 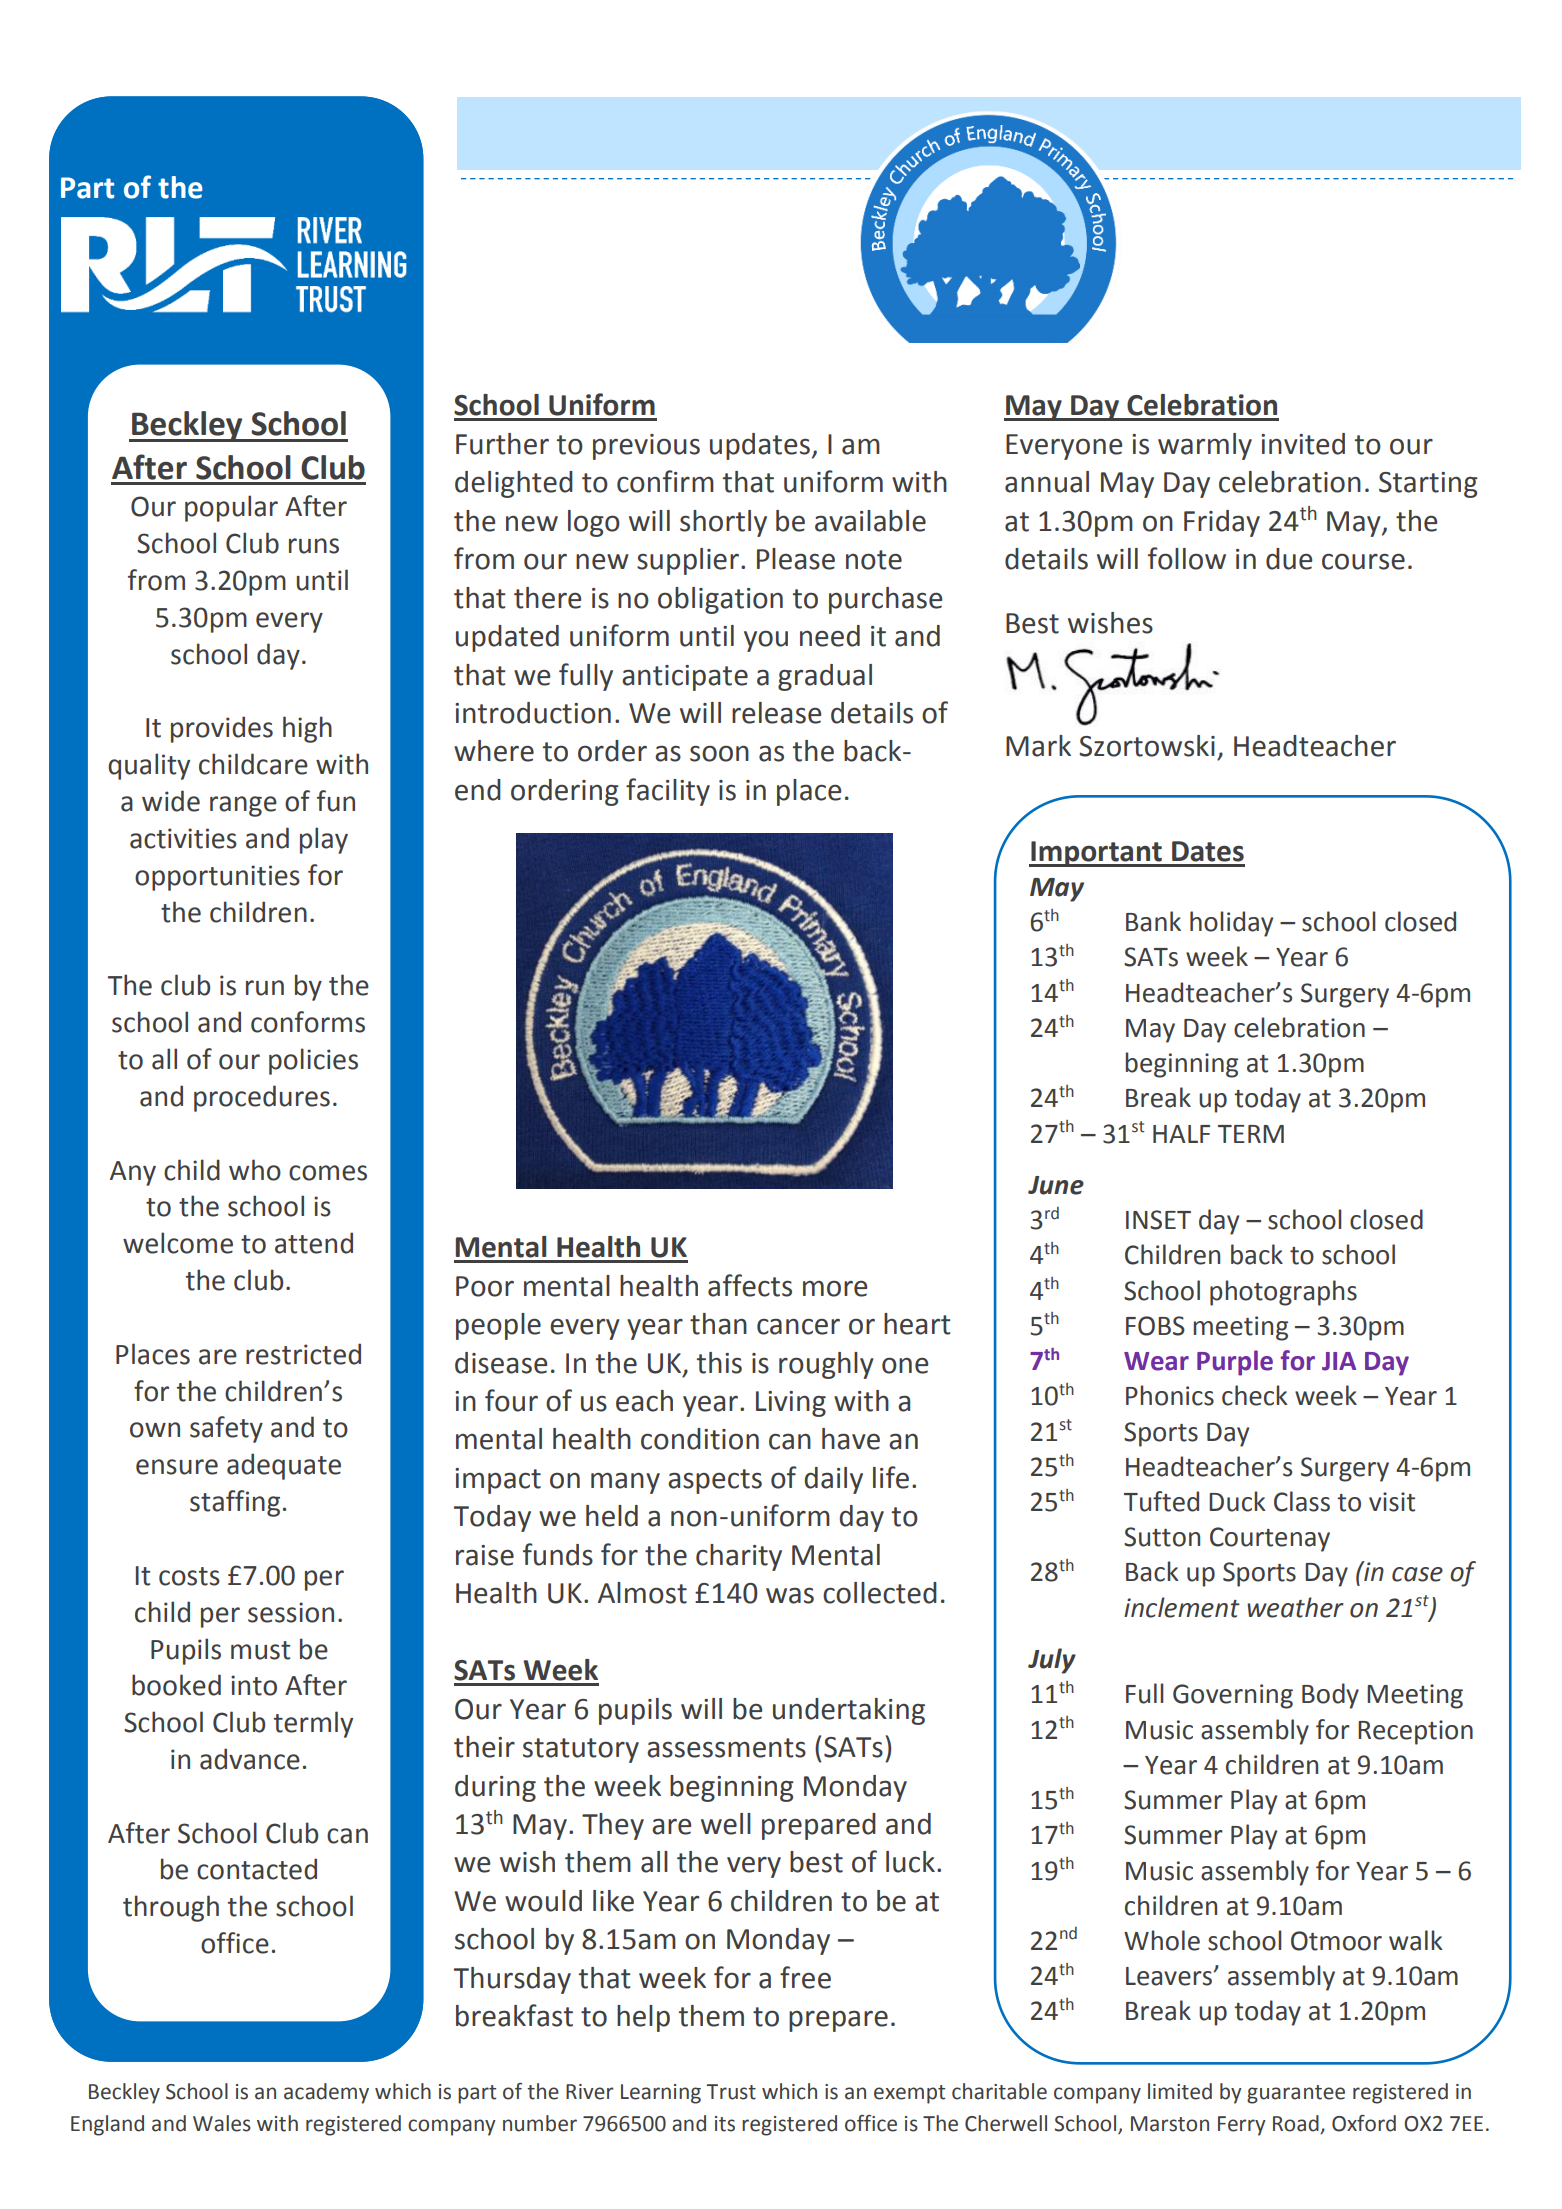 I want to click on holiday, so click(x=1231, y=924).
